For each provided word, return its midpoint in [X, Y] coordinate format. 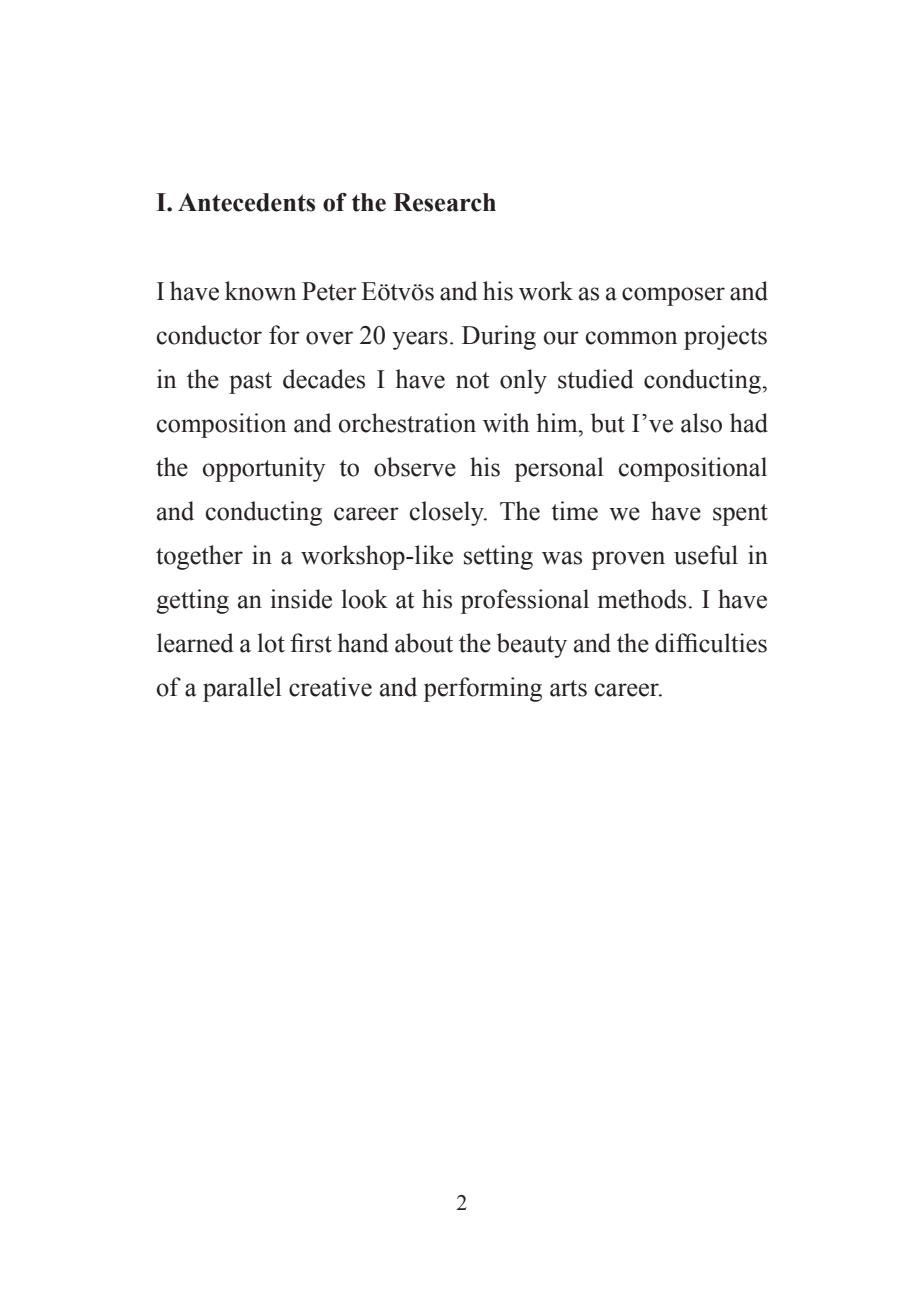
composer [673, 296]
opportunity [264, 469]
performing [483, 689]
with [506, 423]
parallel [242, 689]
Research [444, 202]
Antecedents [246, 202]
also [701, 423]
